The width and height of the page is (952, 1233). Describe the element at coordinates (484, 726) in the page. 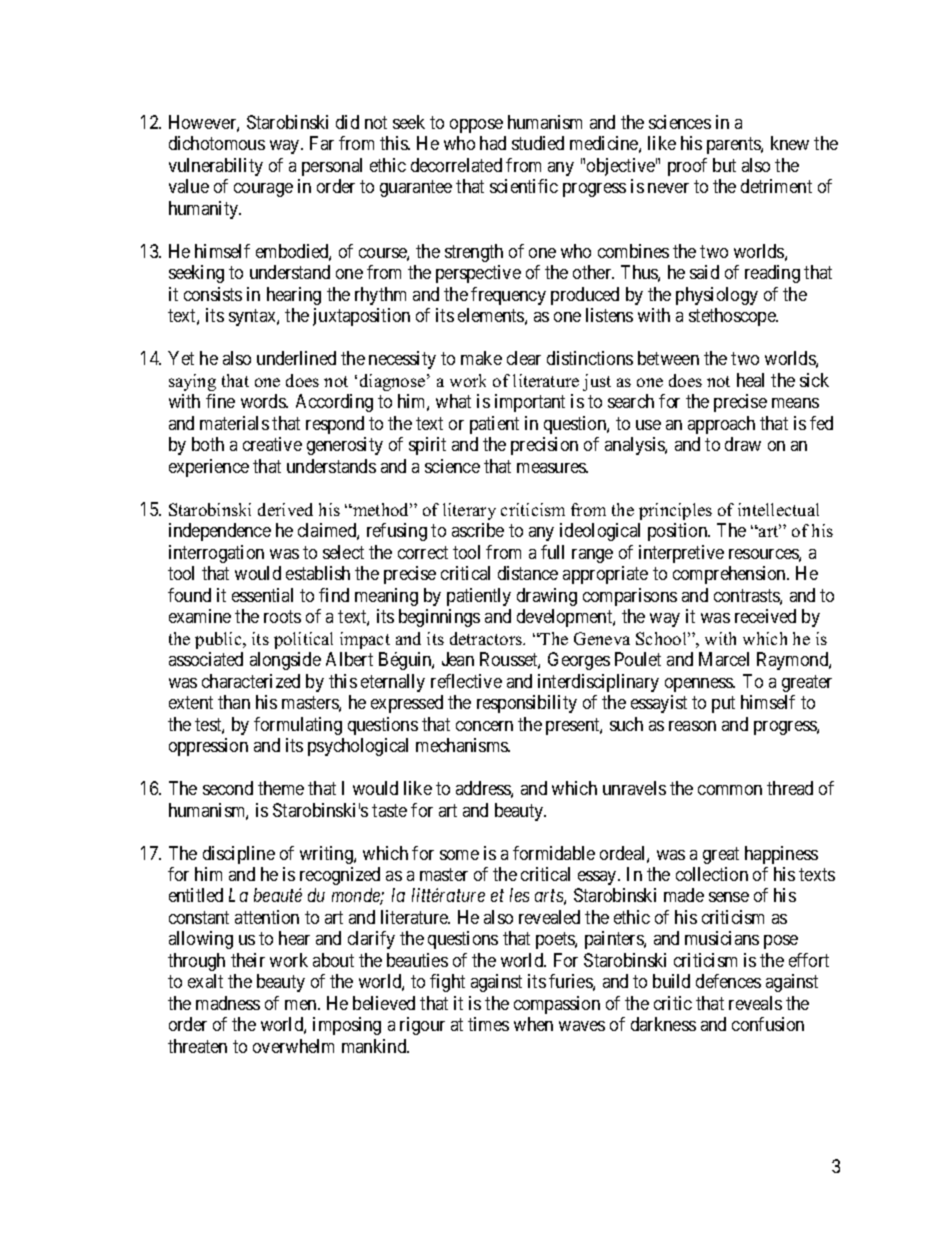

I see `concern` at that location.
